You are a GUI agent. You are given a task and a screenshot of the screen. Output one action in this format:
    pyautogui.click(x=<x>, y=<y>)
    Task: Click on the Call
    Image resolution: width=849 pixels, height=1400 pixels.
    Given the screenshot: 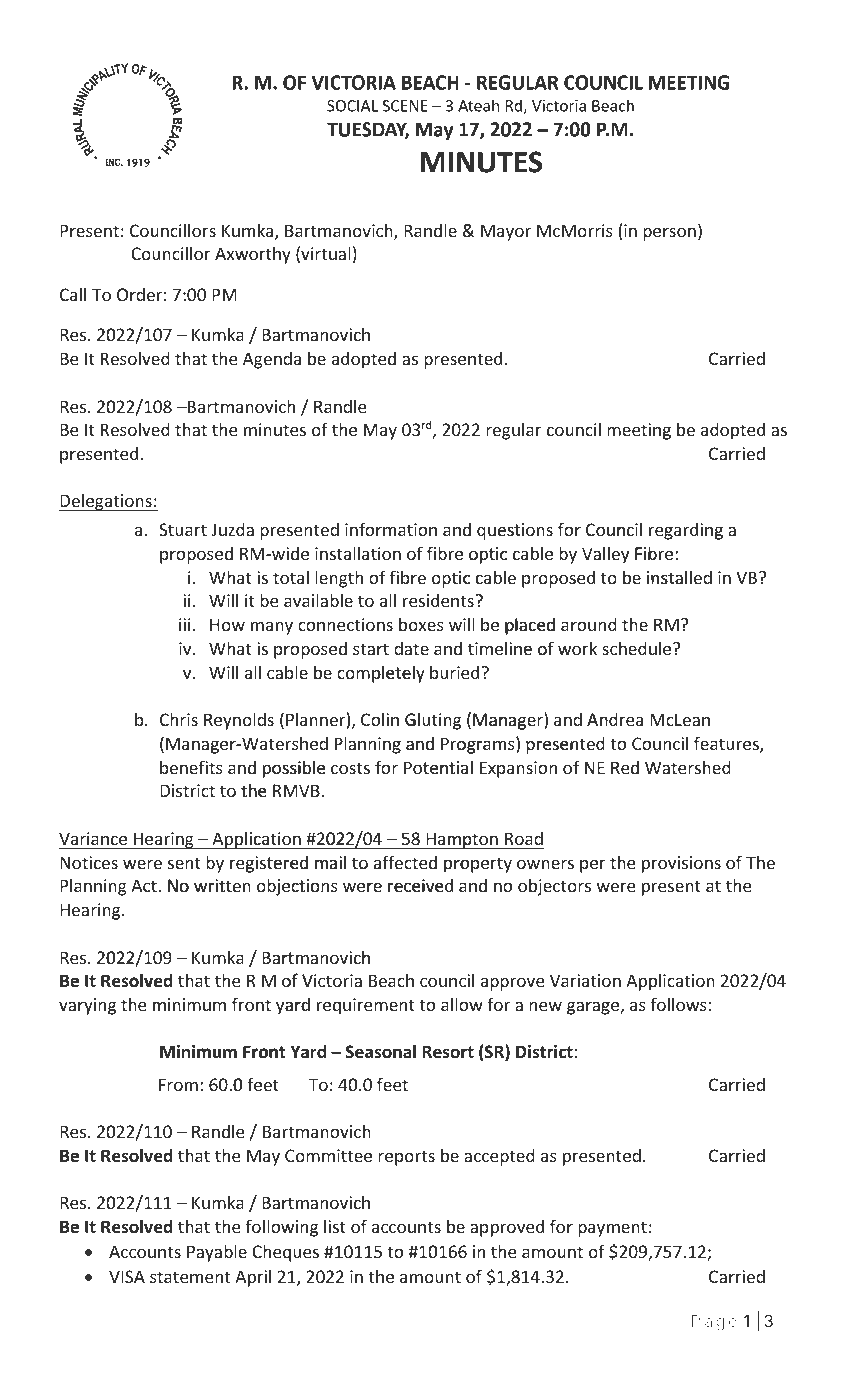 What is the action you would take?
    pyautogui.click(x=73, y=294)
